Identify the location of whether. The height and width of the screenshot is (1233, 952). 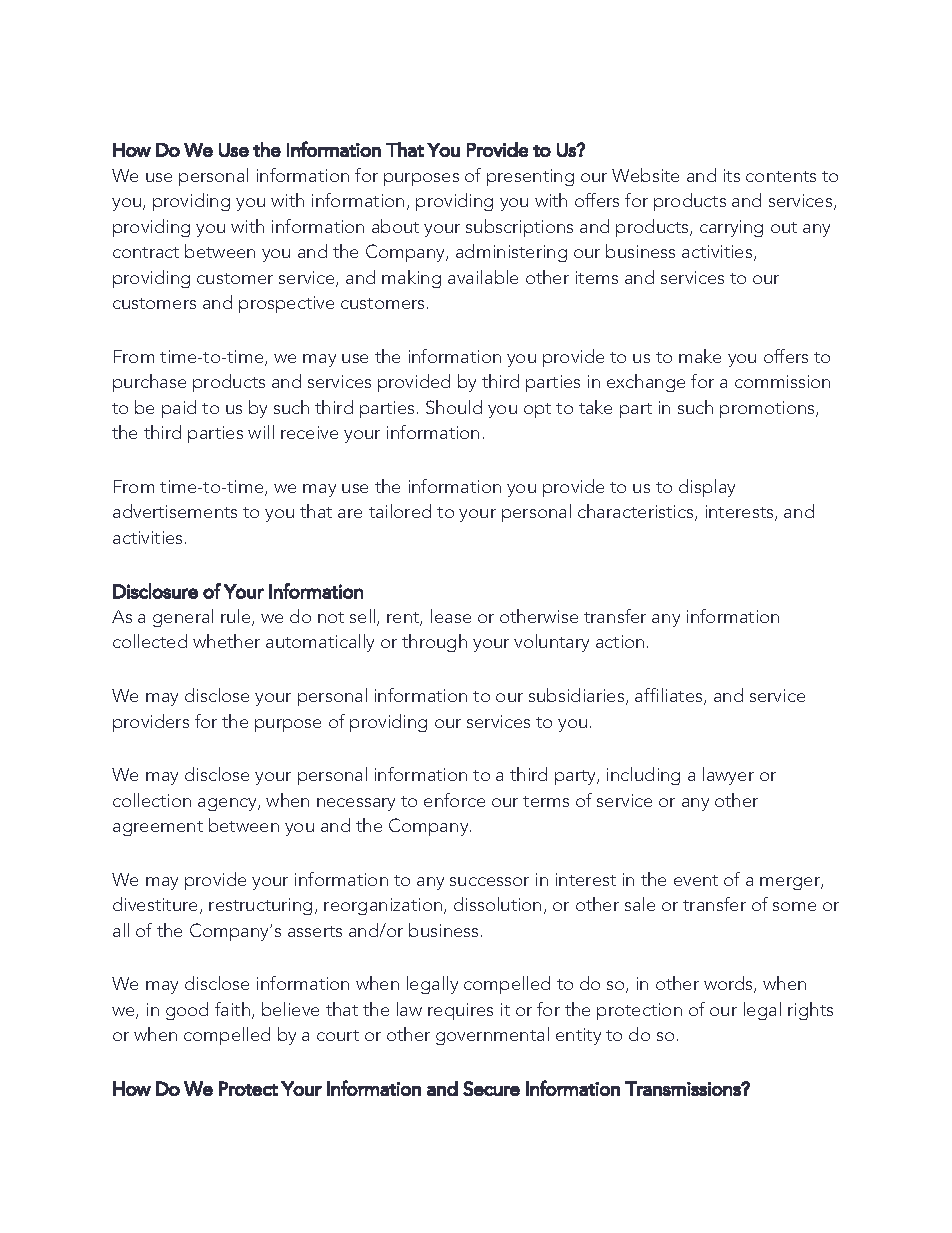
(226, 641).
